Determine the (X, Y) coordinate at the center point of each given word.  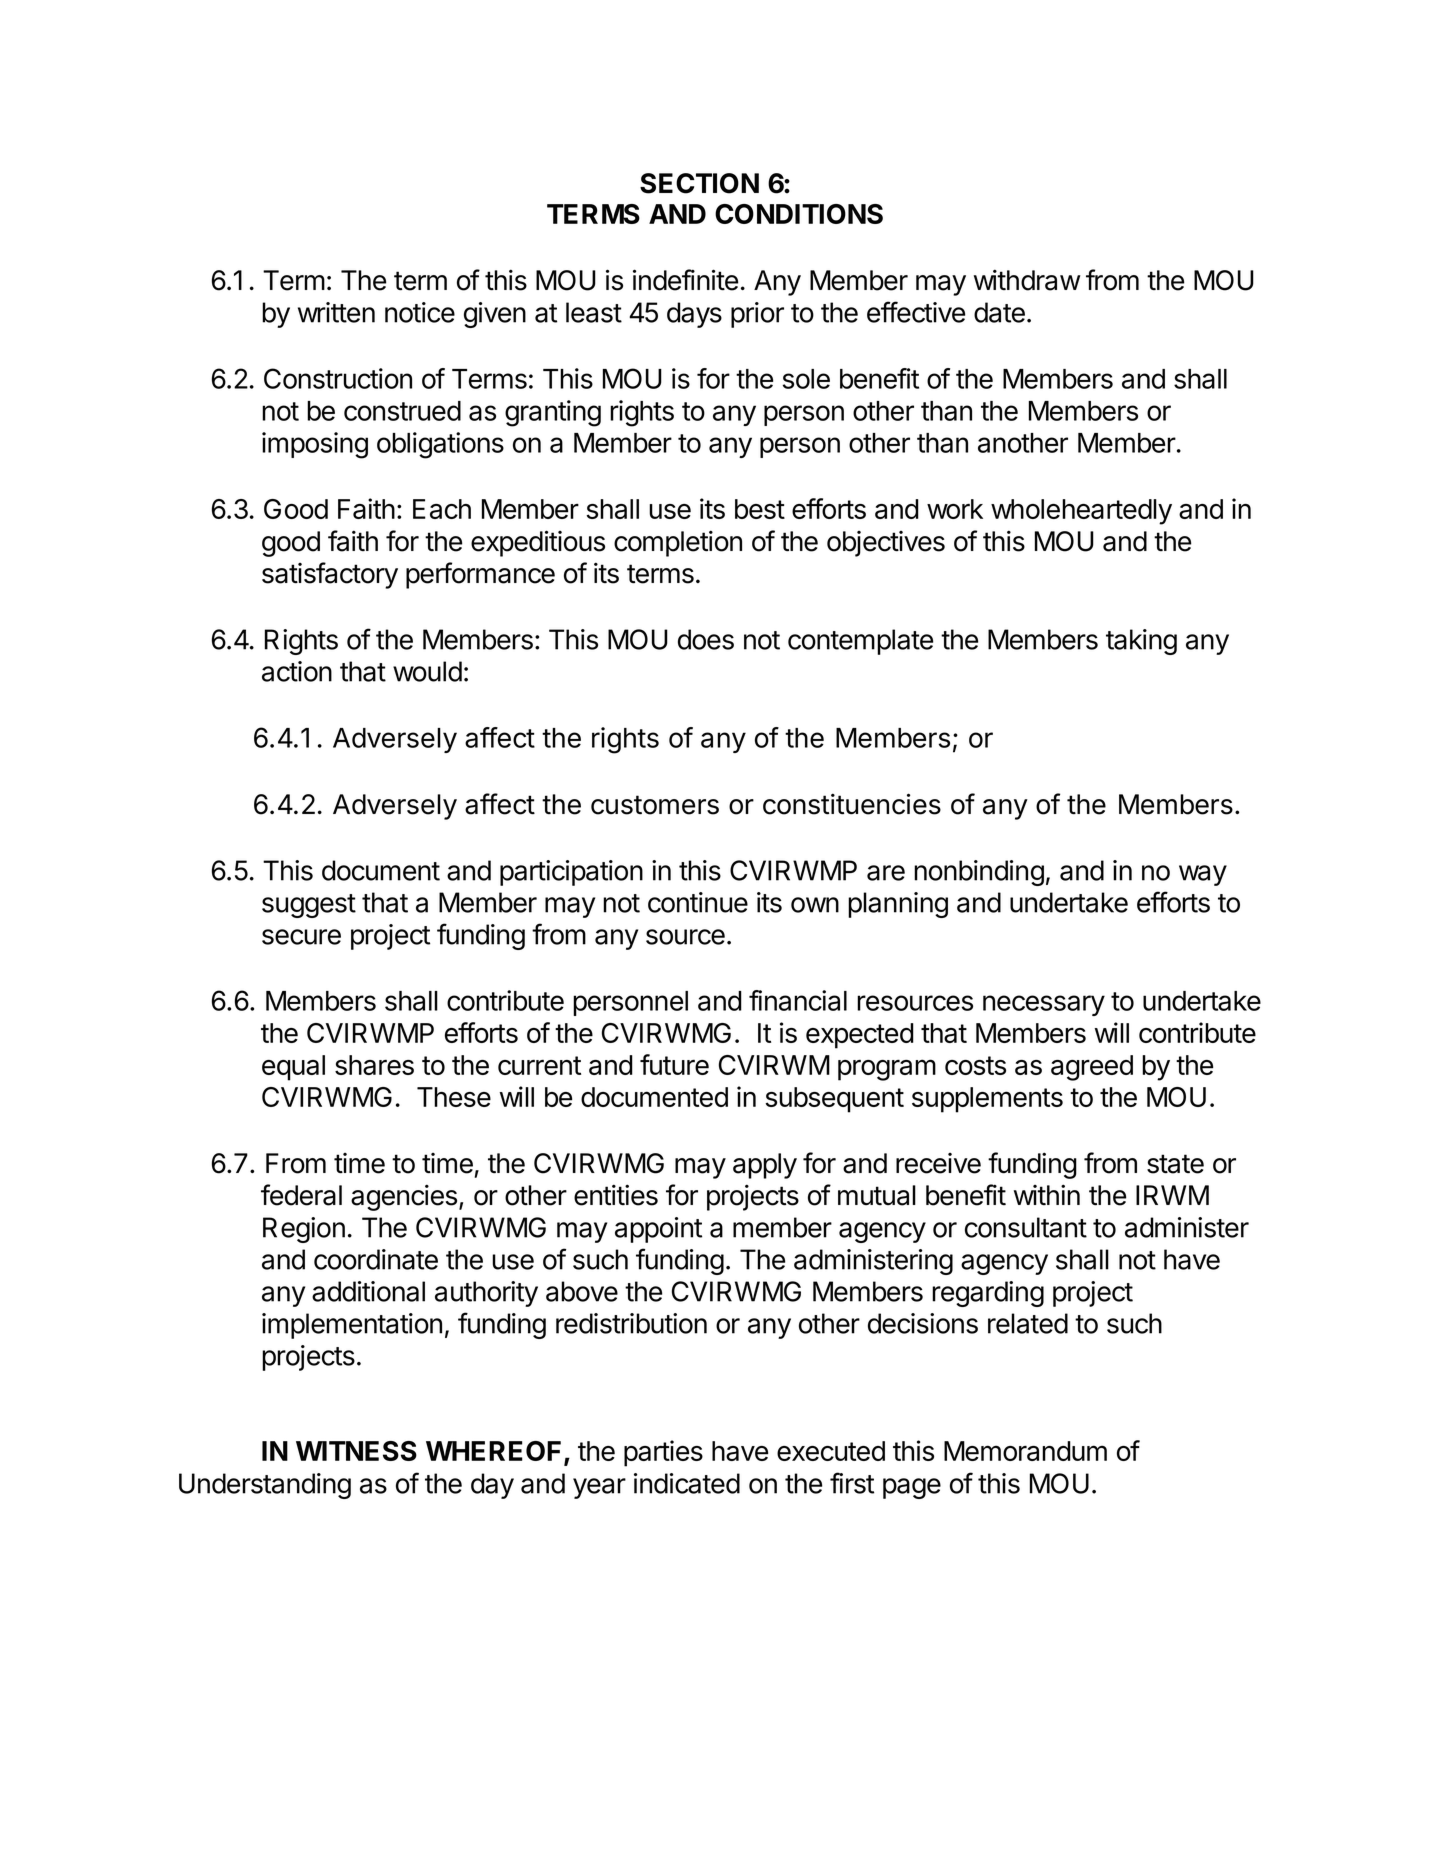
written (336, 312)
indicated (687, 1483)
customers (655, 805)
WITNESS (356, 1451)
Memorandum (1025, 1451)
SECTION (699, 183)
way (1203, 875)
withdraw (1027, 280)
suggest (309, 906)
